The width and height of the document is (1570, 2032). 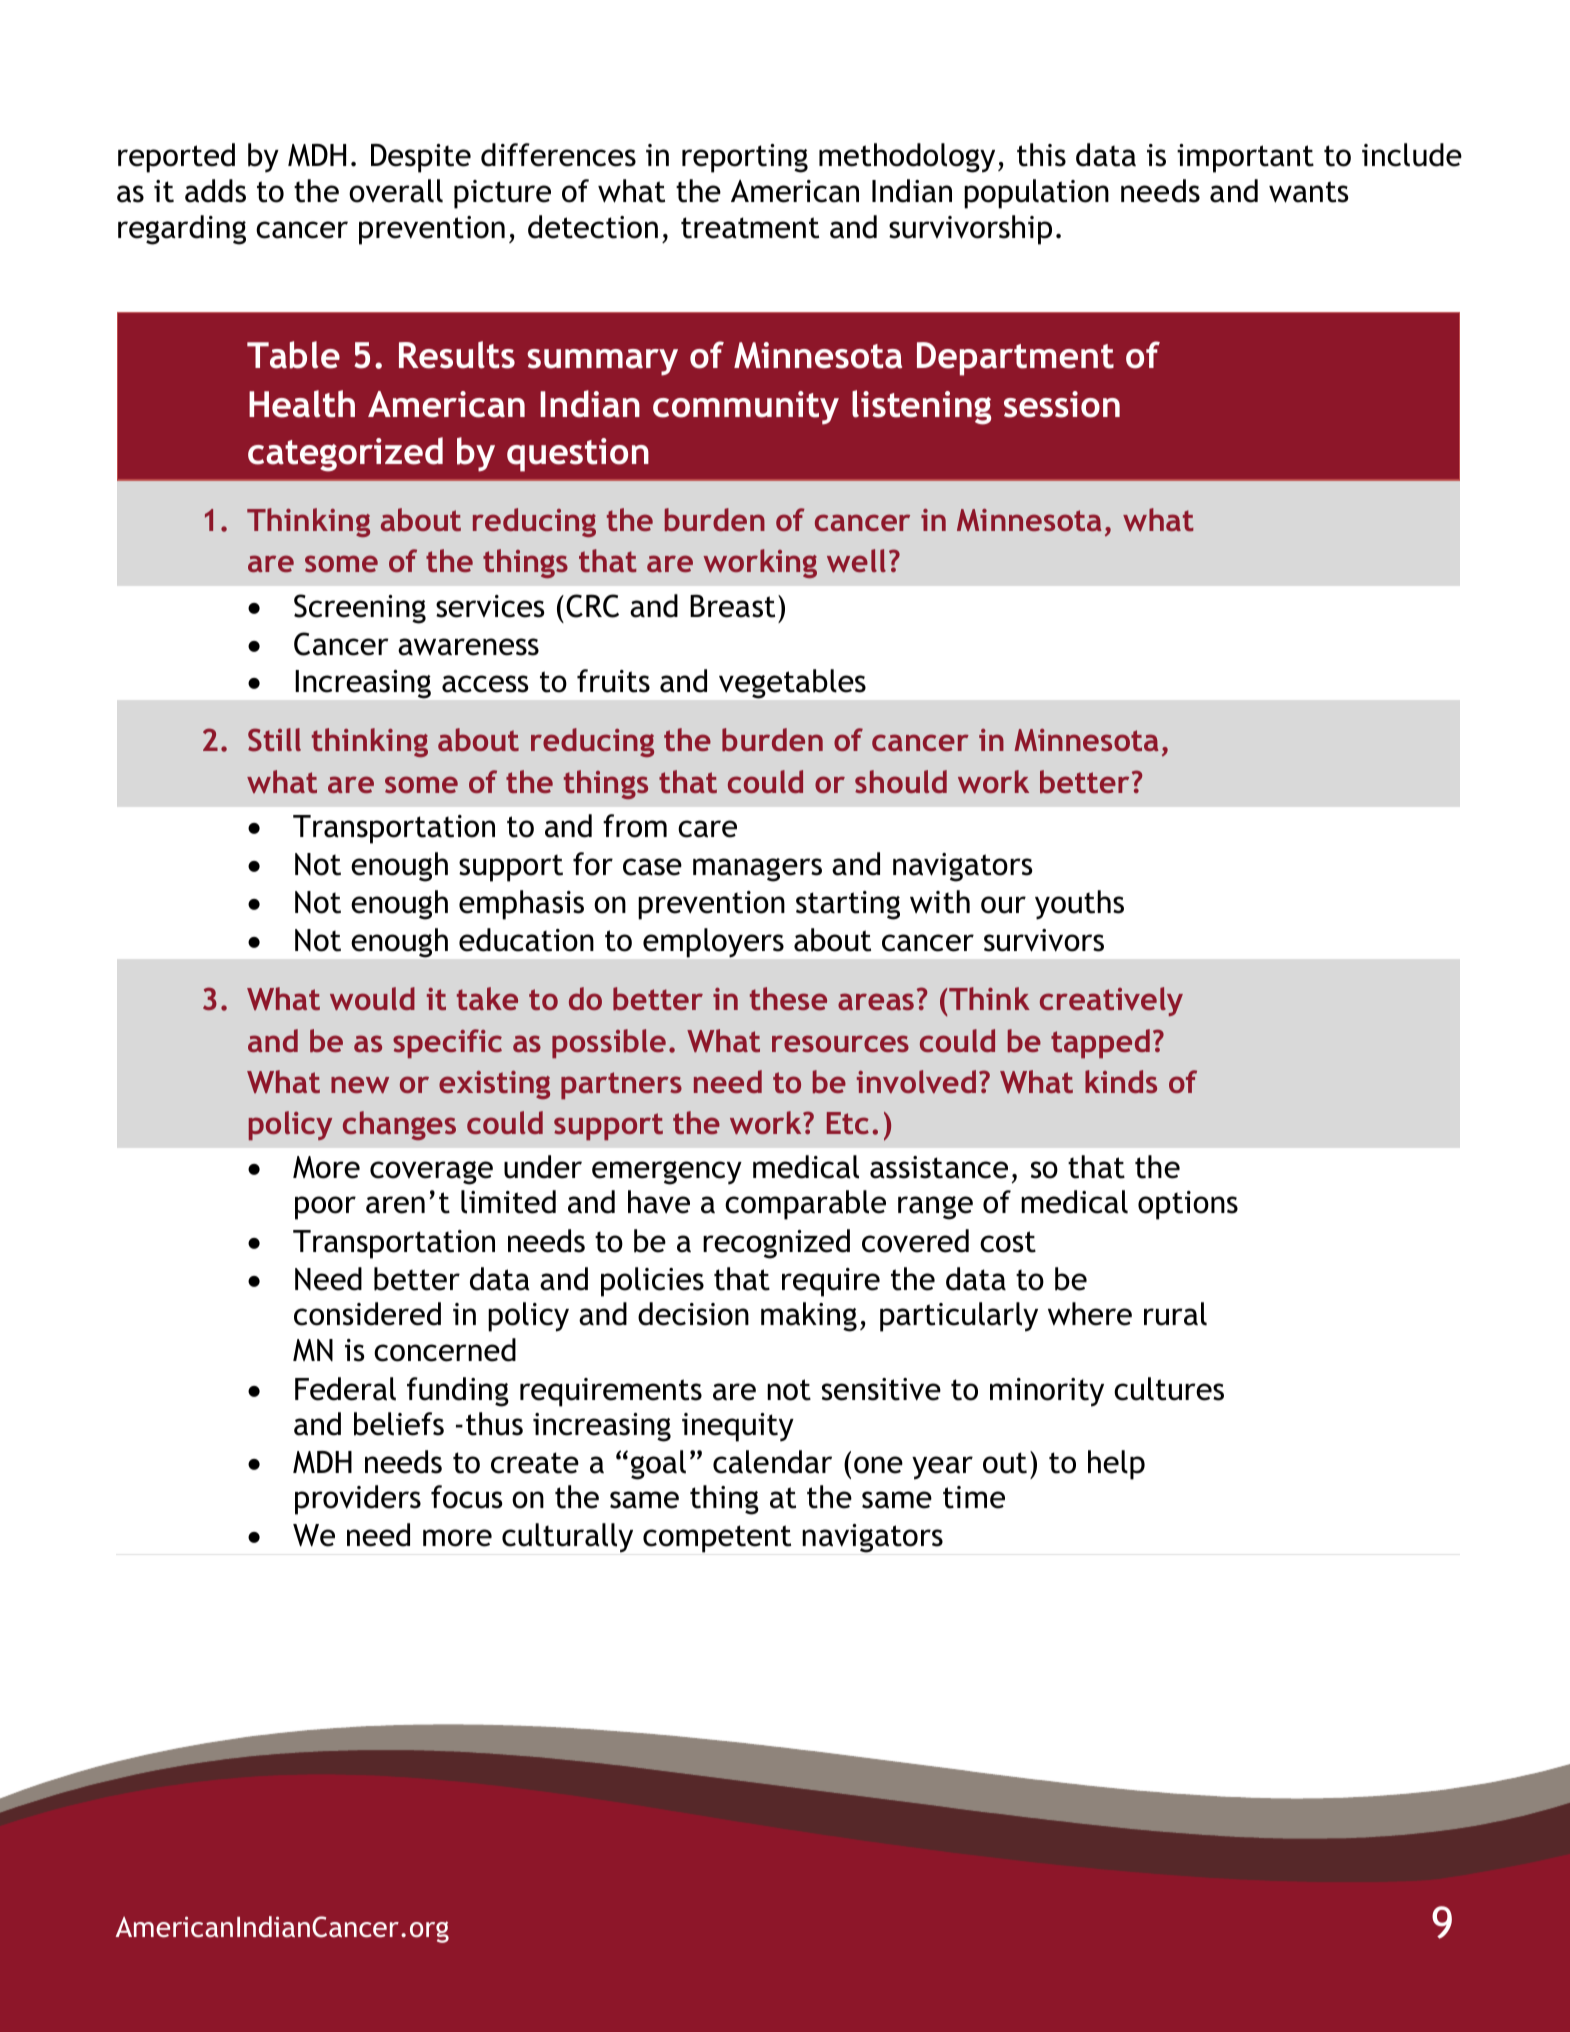 What do you see at coordinates (360, 1084) in the document?
I see `new` at bounding box center [360, 1084].
